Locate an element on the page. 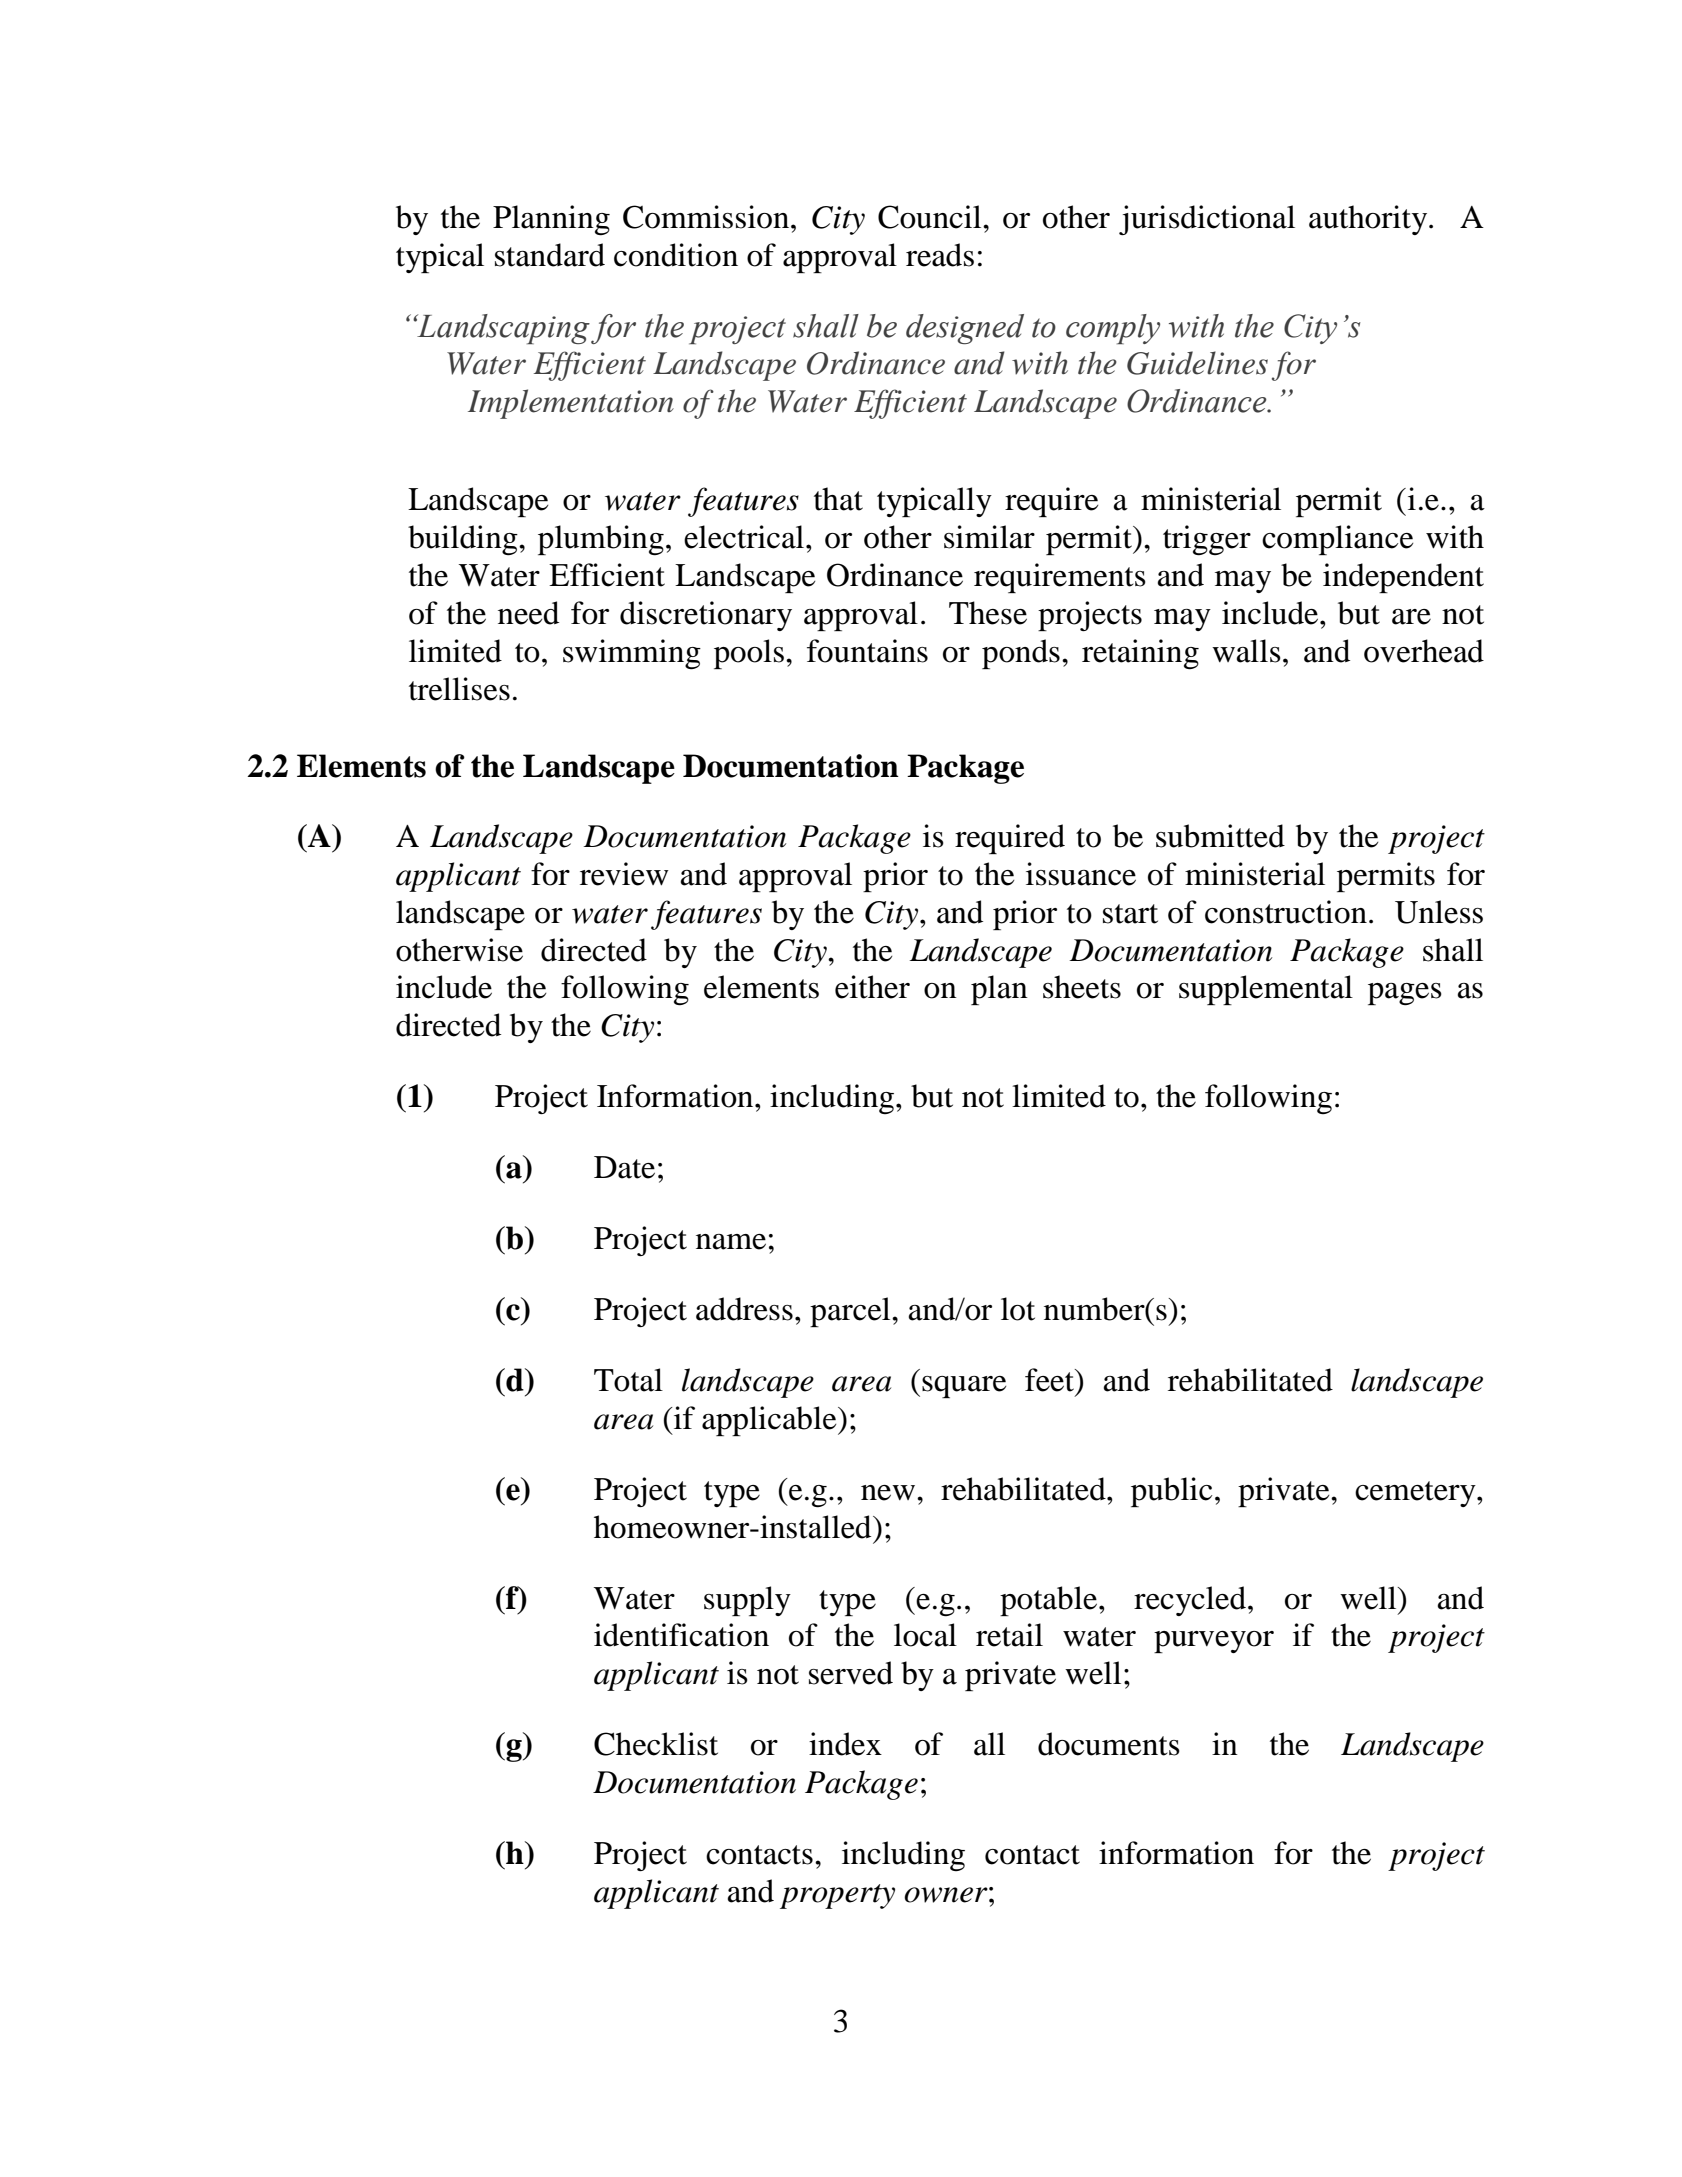  Checklist is located at coordinates (656, 1744).
